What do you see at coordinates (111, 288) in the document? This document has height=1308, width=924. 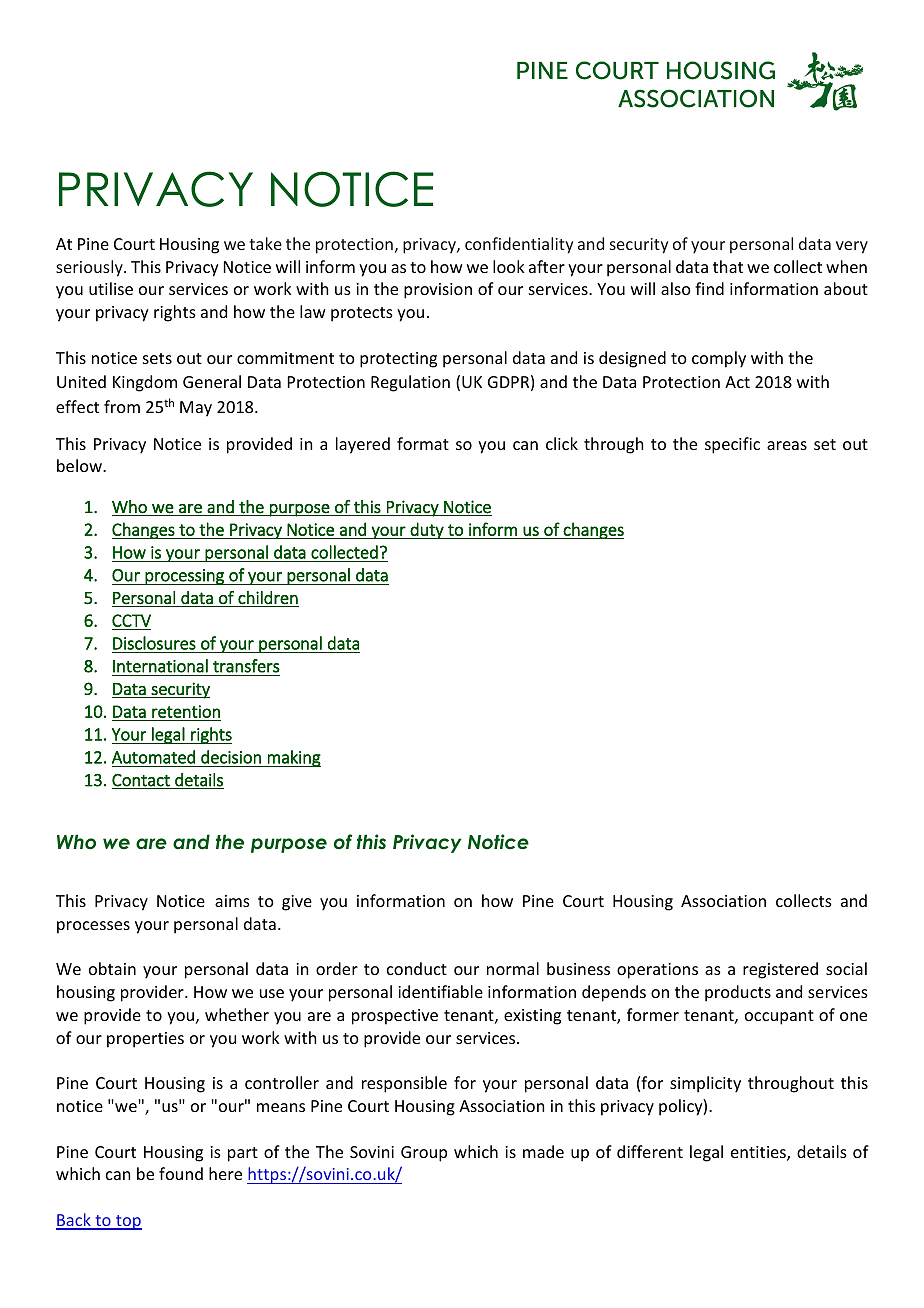 I see `utilise` at bounding box center [111, 288].
